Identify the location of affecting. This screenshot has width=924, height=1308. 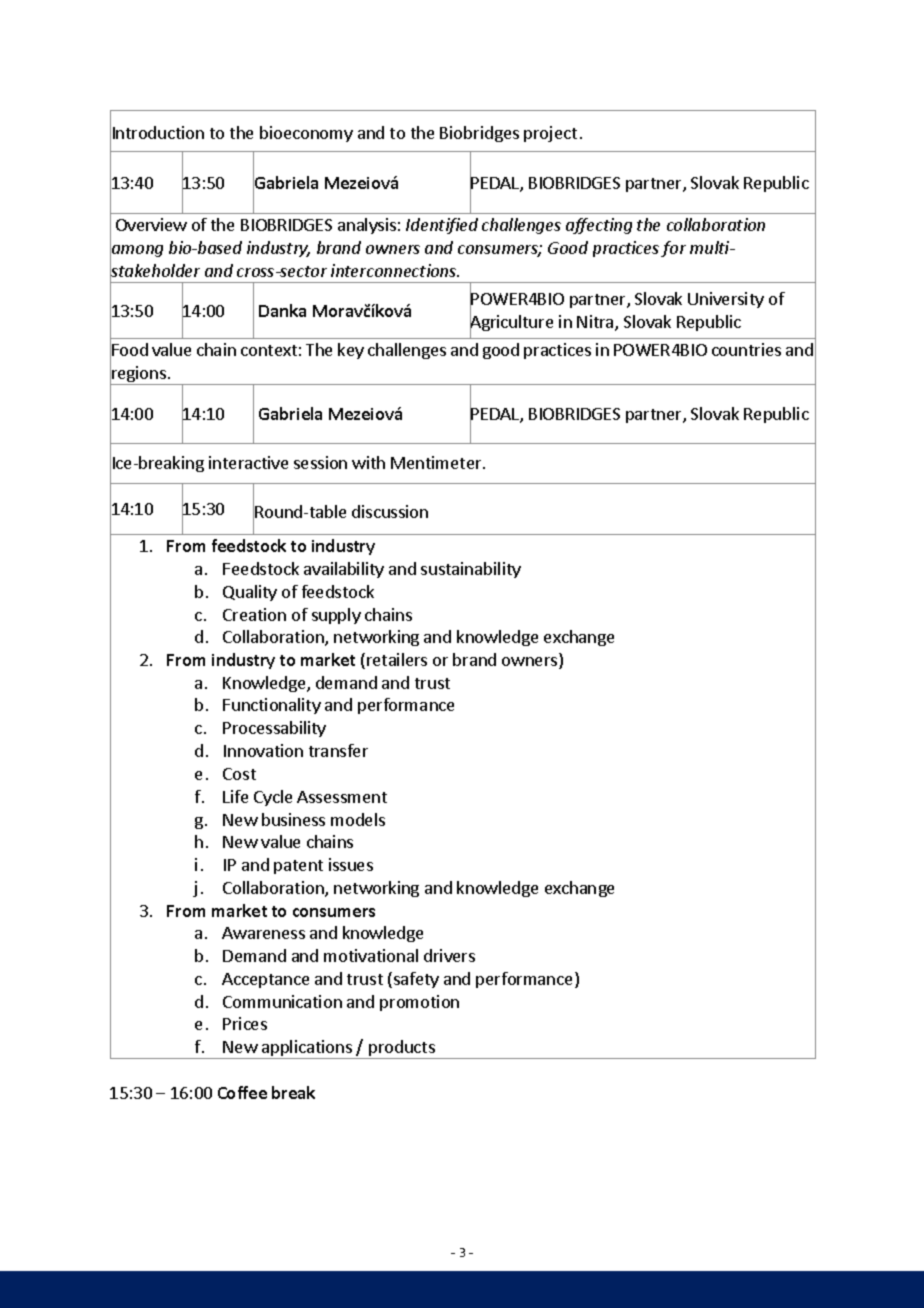
(599, 226).
